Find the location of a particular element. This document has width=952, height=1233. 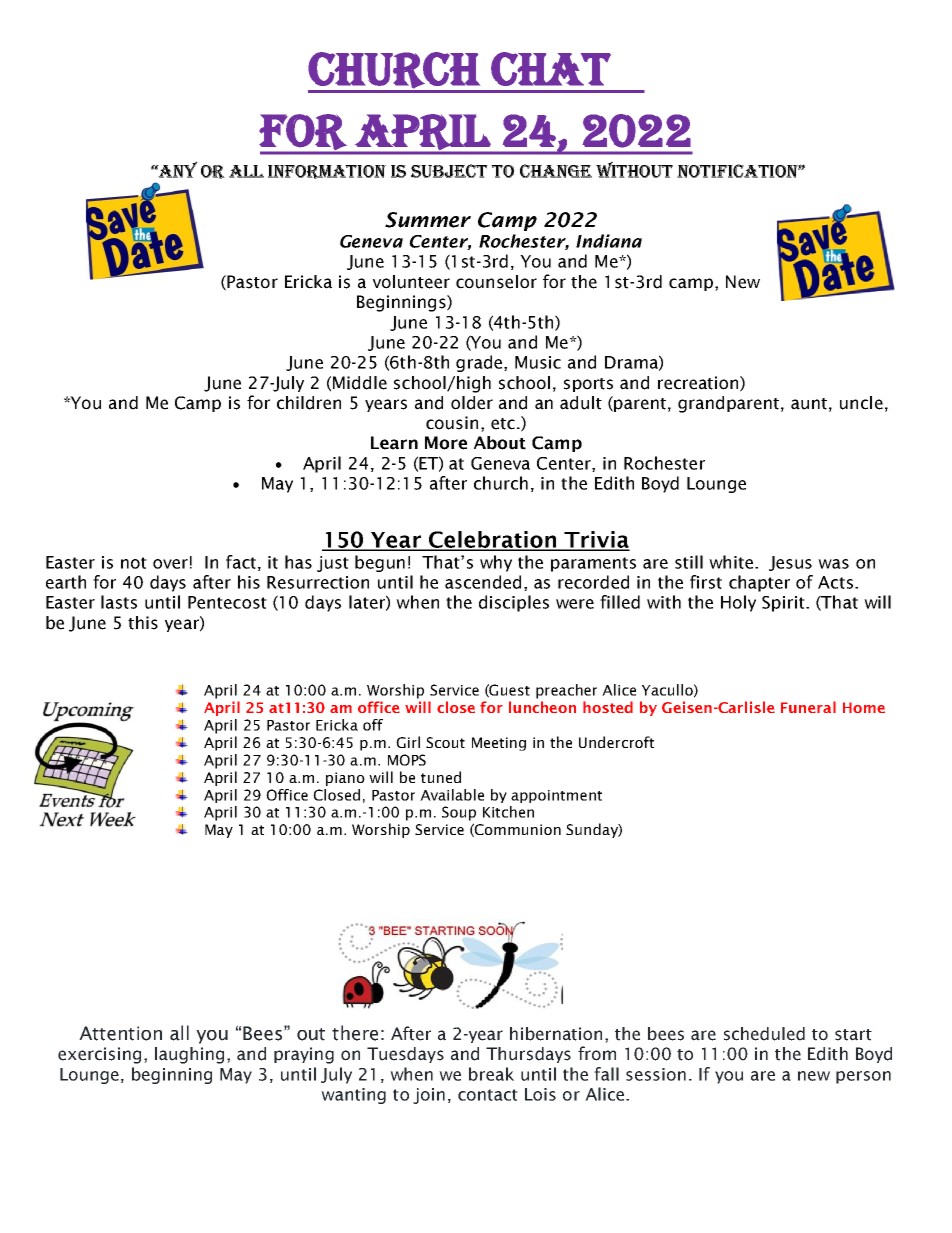

information is located at coordinates (327, 172).
